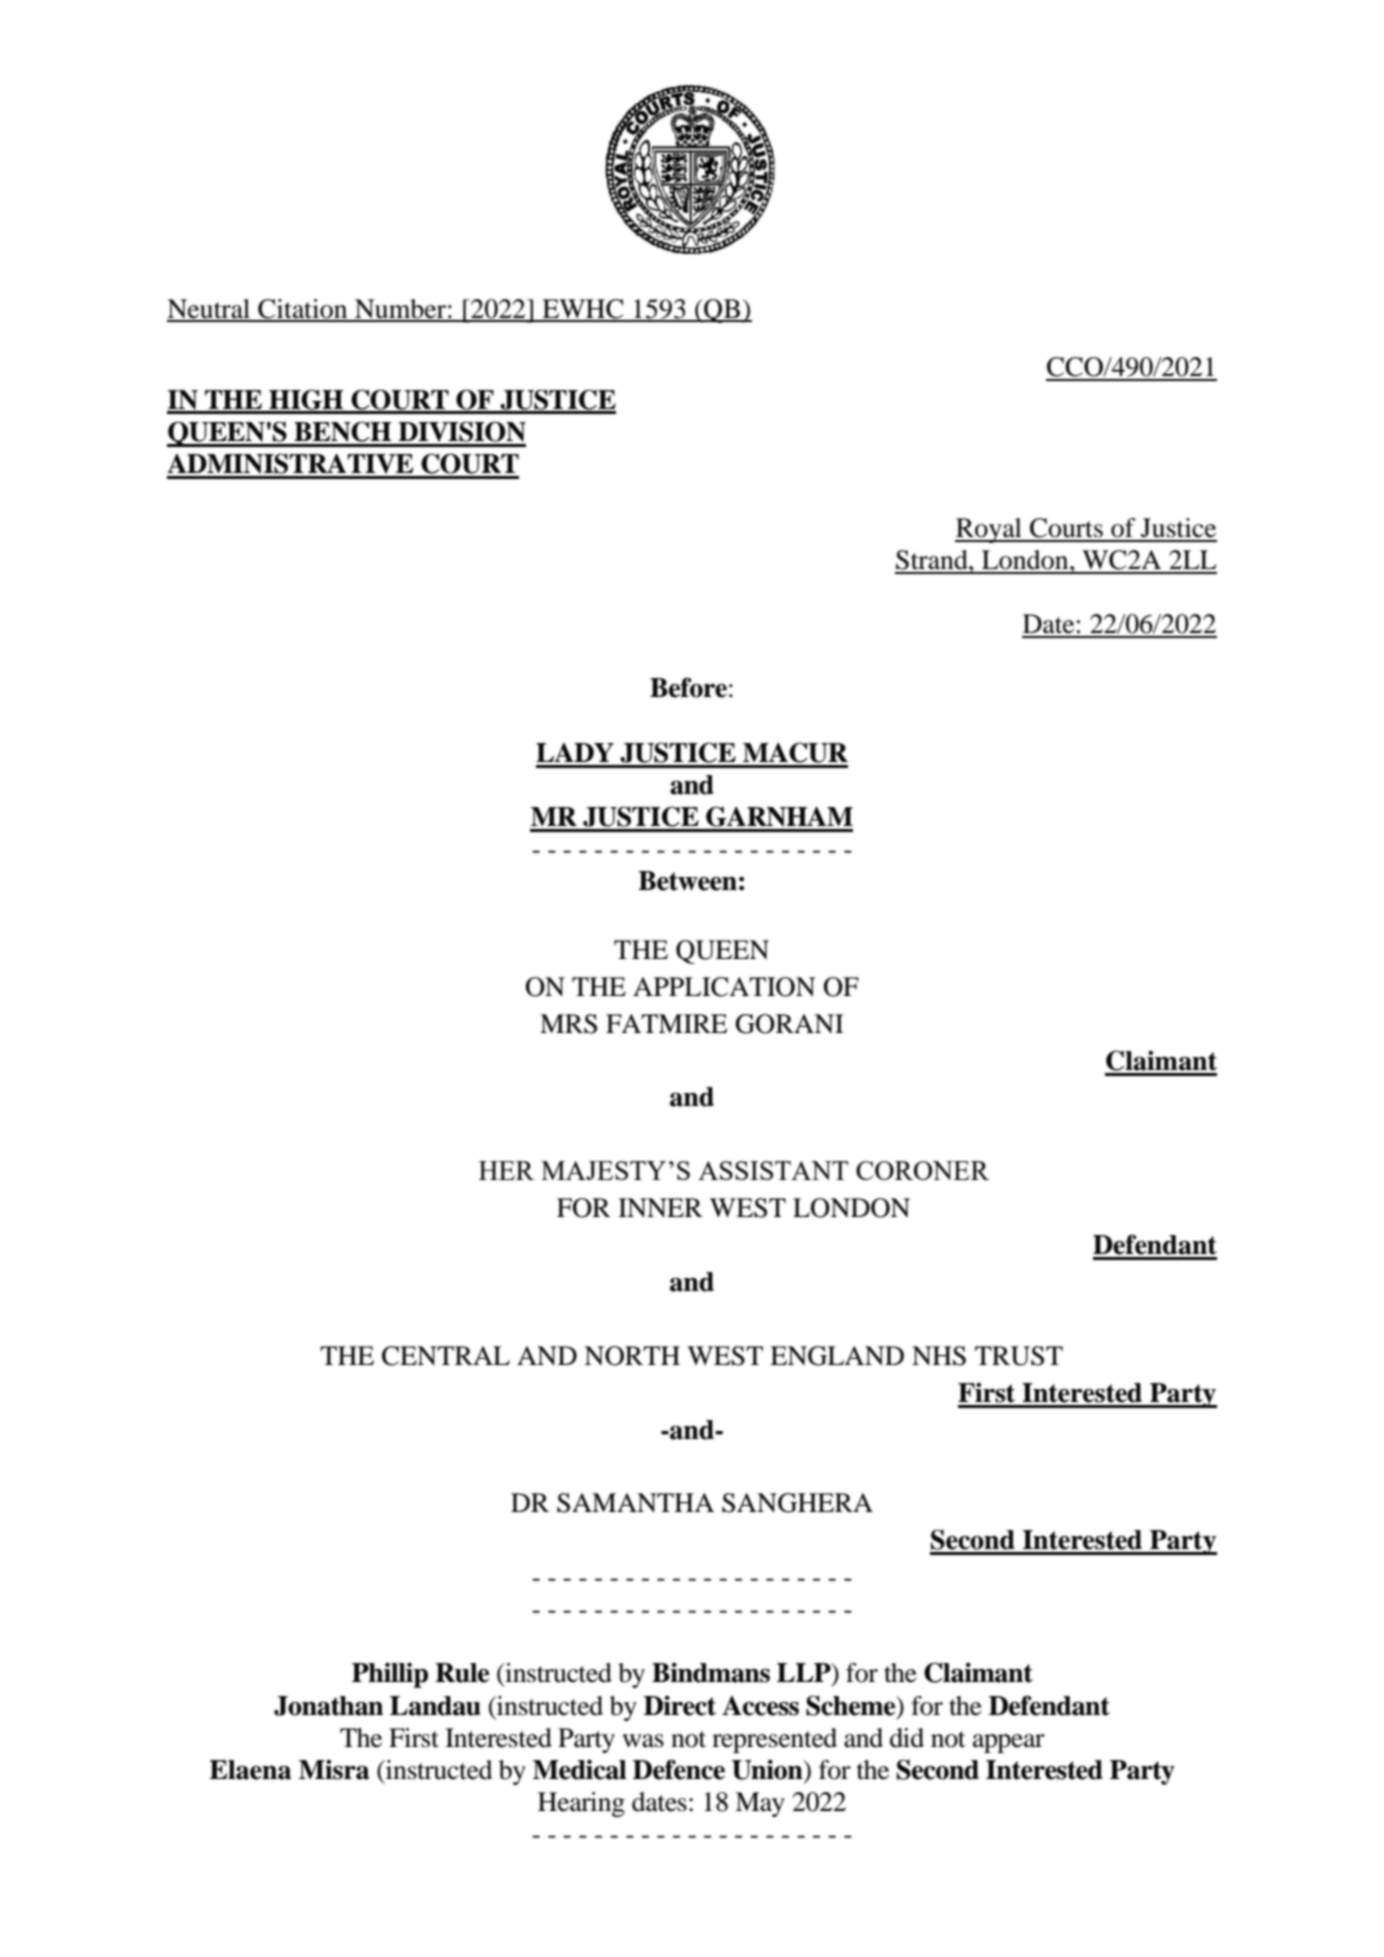 The width and height of the page is (1384, 1957). Describe the element at coordinates (688, 687) in the page. I see `Before` at that location.
